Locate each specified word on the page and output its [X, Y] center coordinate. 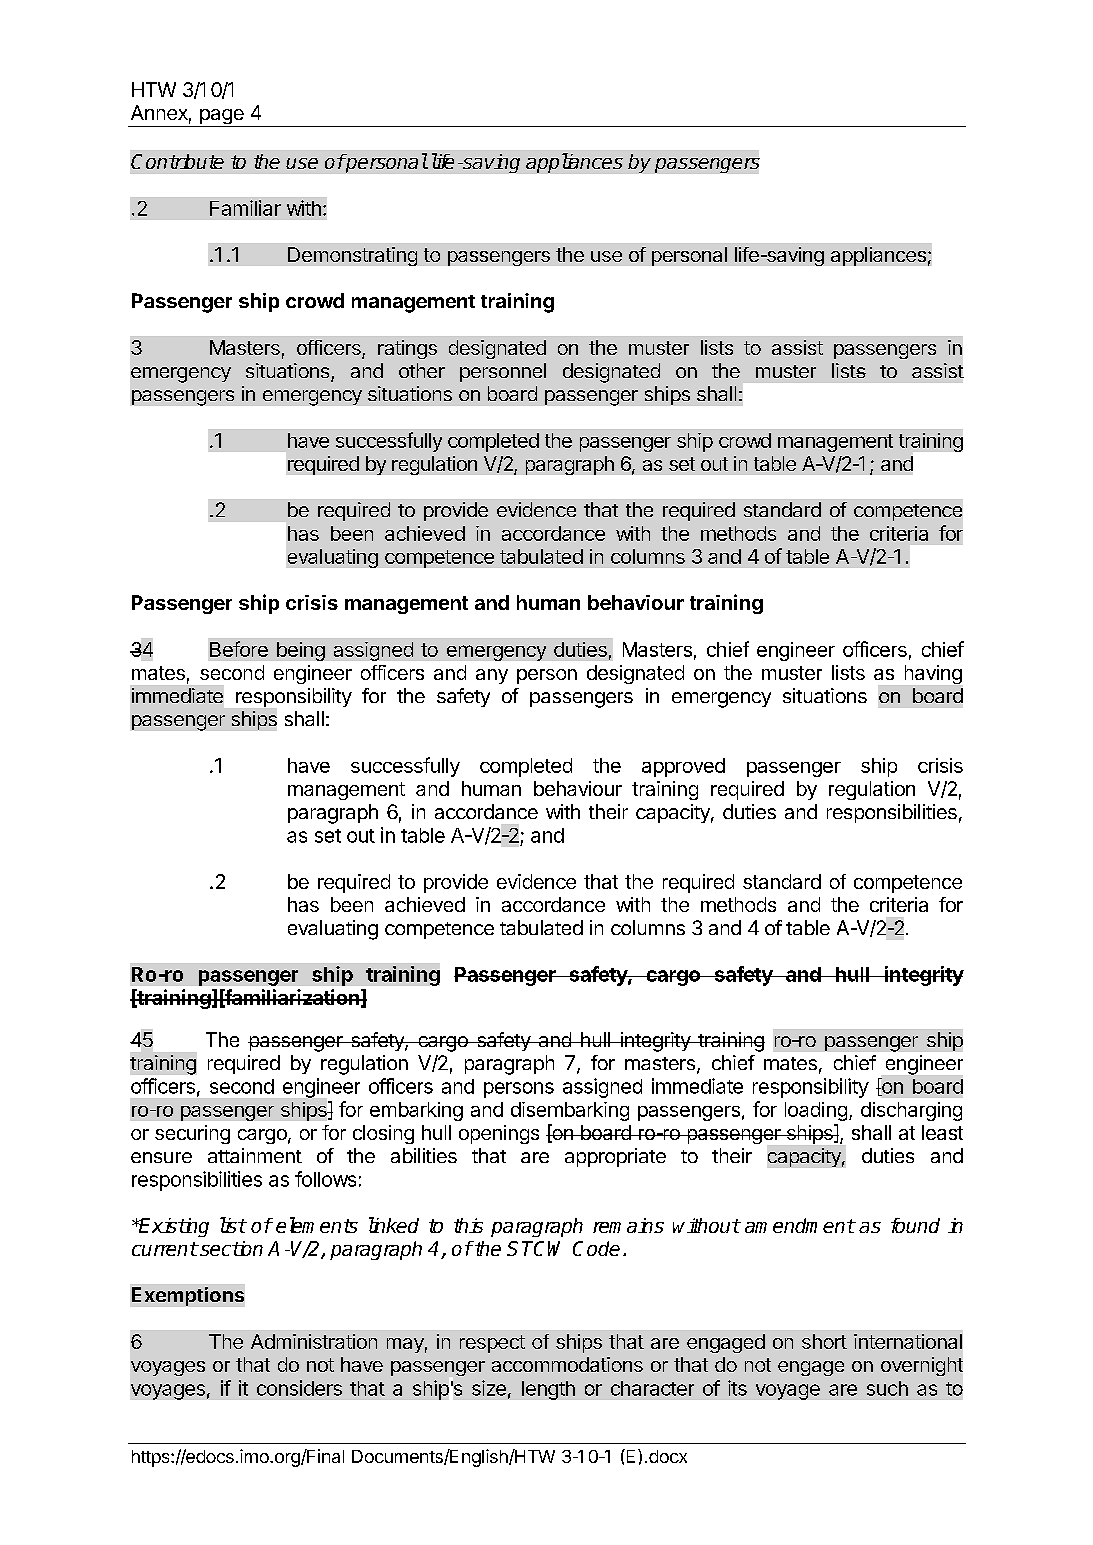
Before [239, 649]
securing [192, 1134]
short [824, 1341]
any [492, 676]
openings [499, 1134]
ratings [407, 349]
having [933, 674]
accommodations [567, 1364]
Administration [314, 1341]
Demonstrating [352, 256]
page [221, 118]
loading [816, 1111]
